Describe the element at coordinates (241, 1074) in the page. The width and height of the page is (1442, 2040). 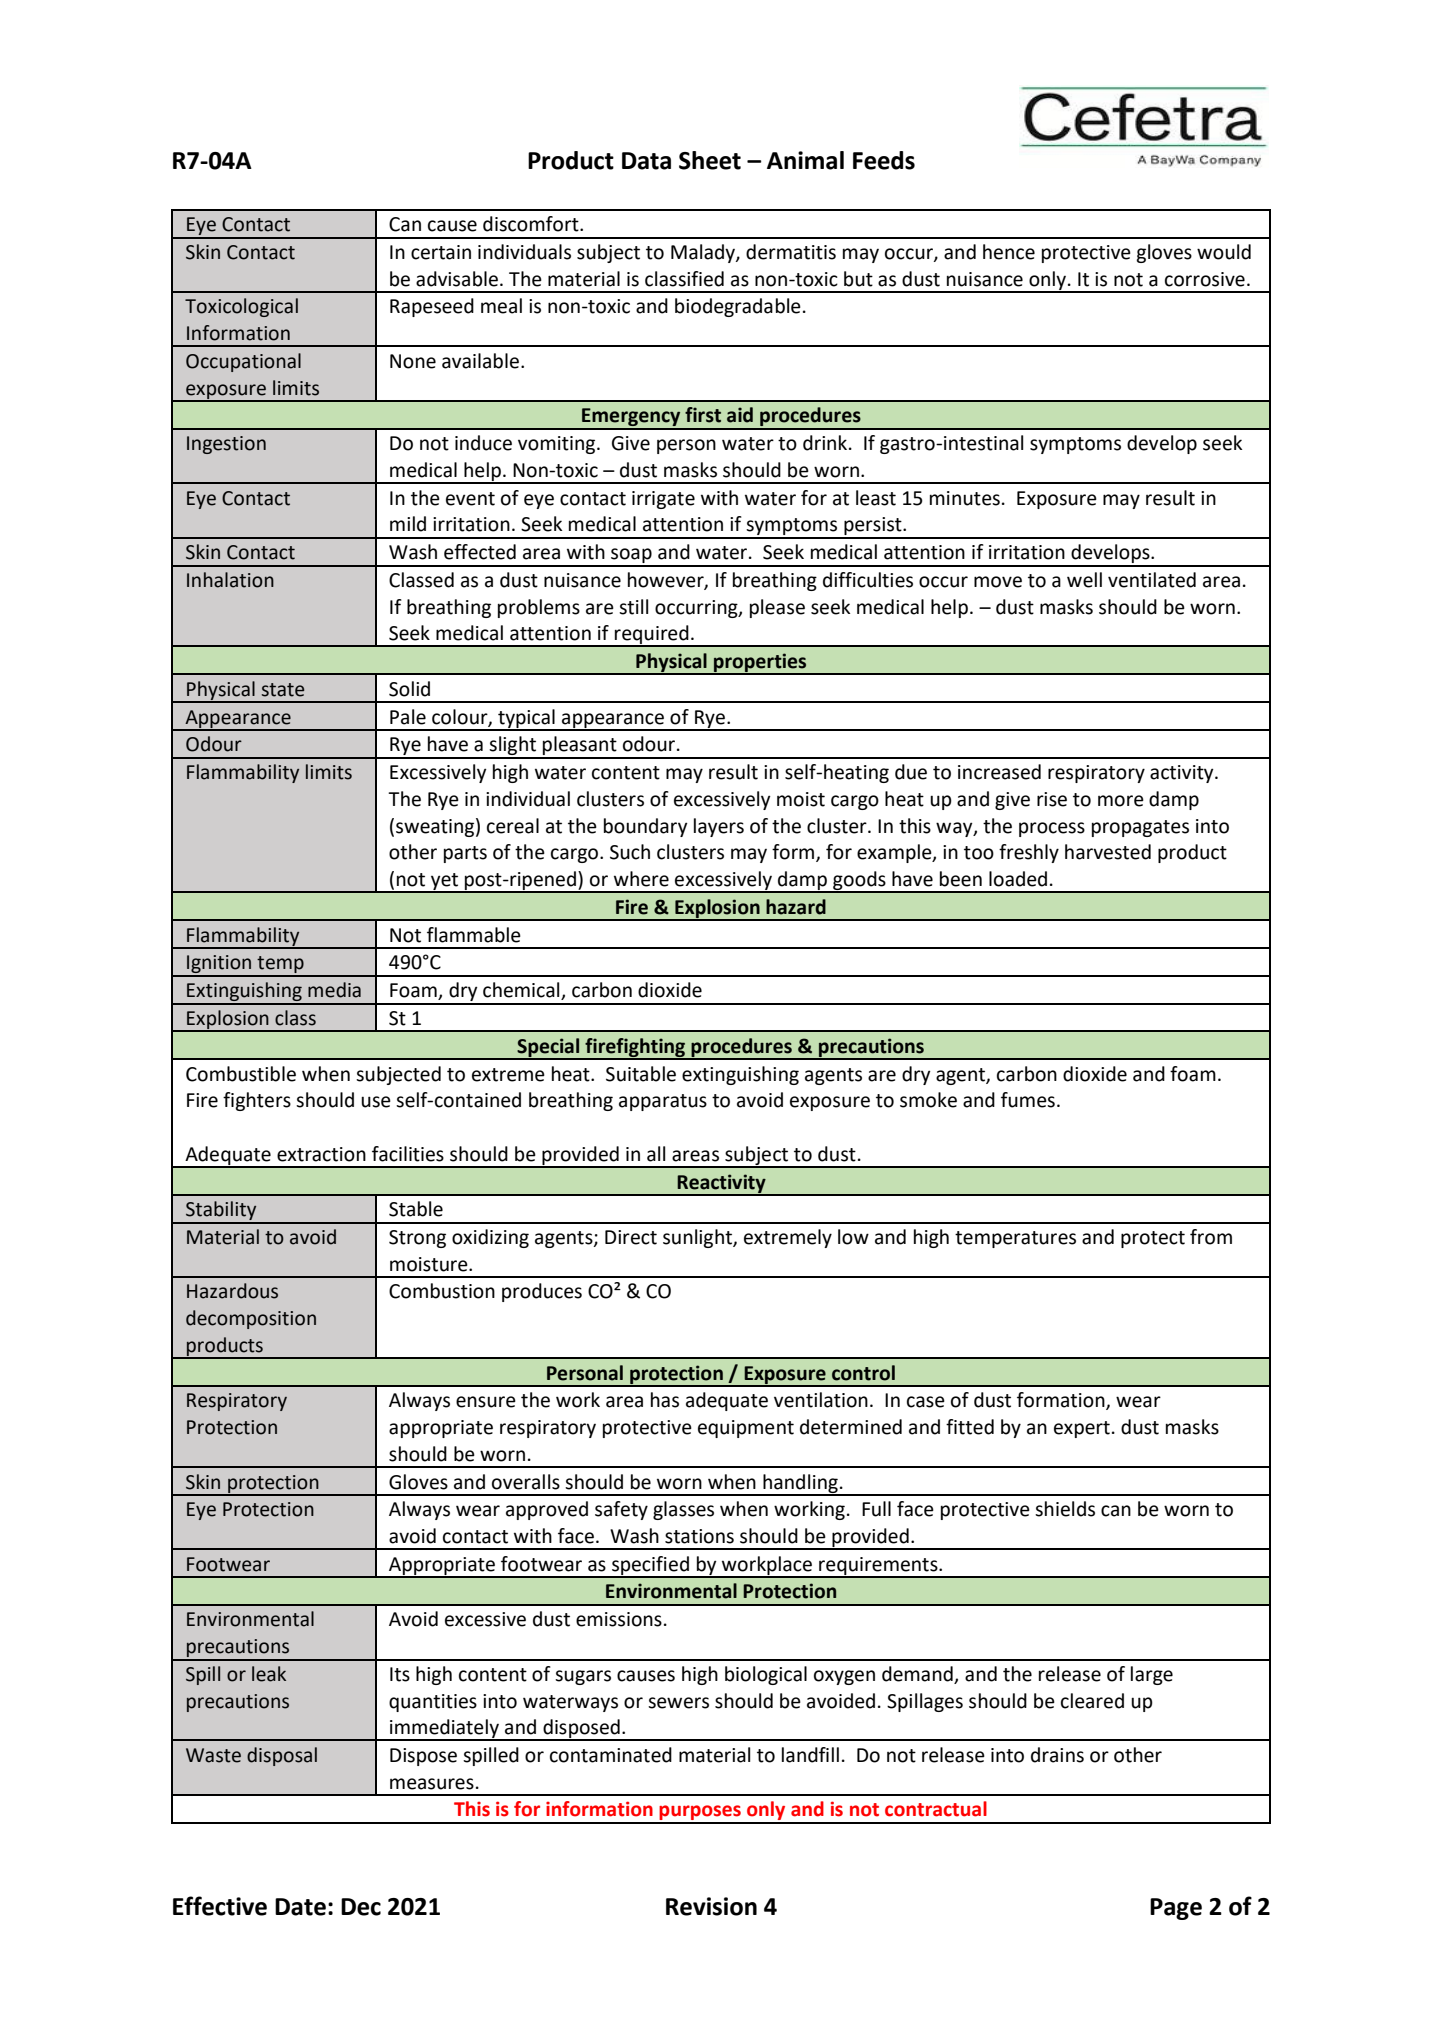
I see `Combustible` at that location.
